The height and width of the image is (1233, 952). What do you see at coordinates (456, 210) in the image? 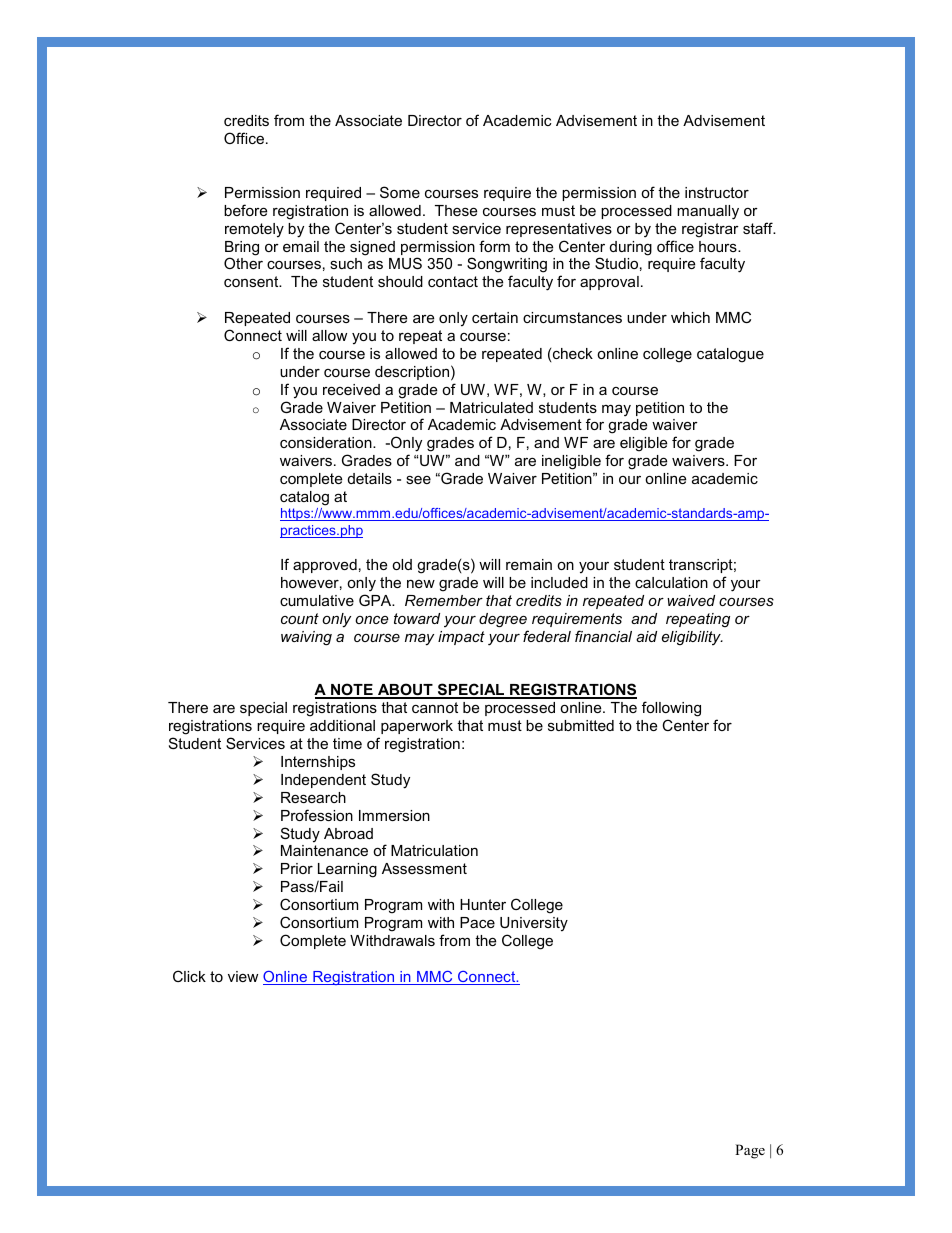
I see `These` at bounding box center [456, 210].
